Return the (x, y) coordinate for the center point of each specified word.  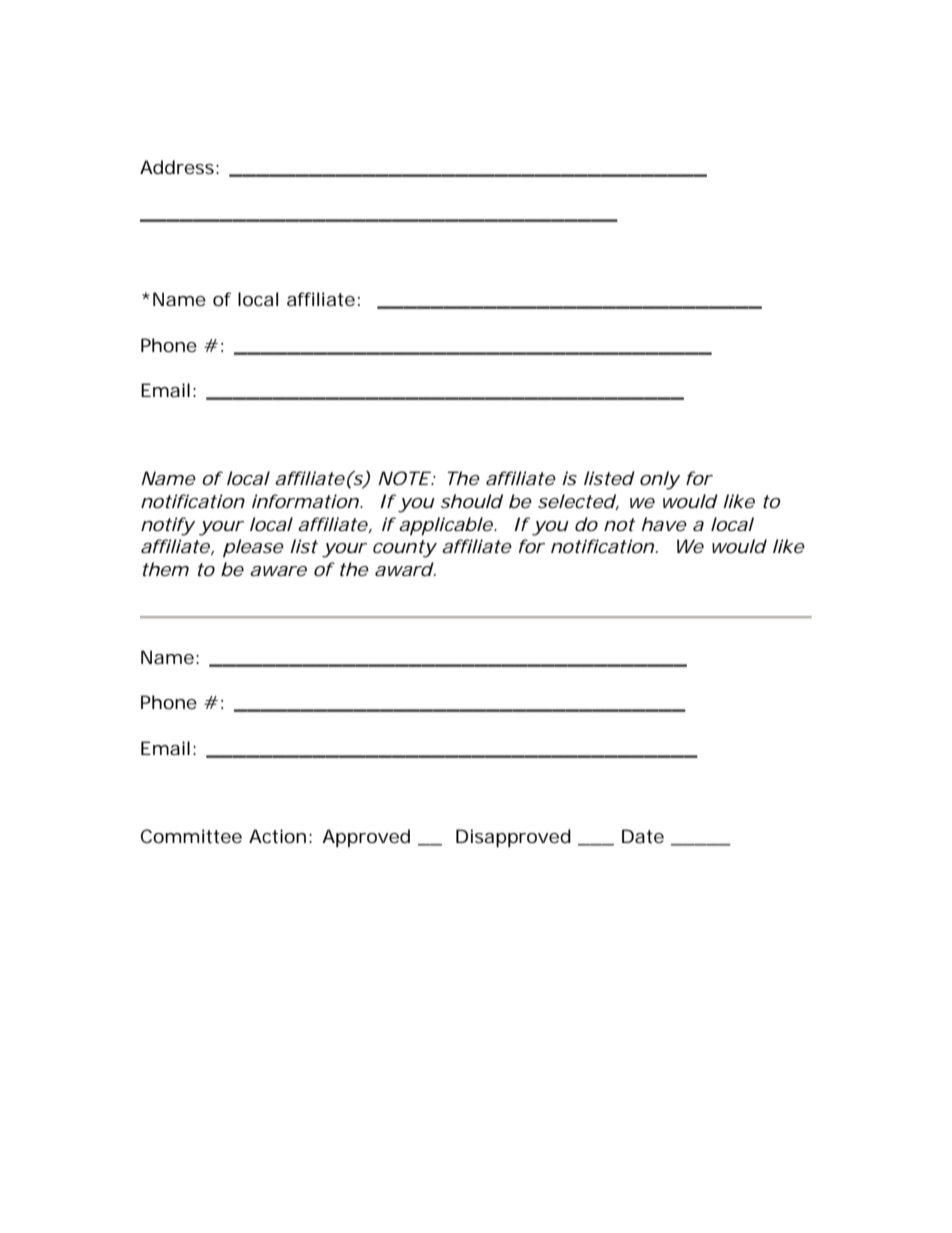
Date (643, 836)
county (404, 549)
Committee (191, 836)
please (253, 548)
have (664, 524)
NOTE (403, 478)
